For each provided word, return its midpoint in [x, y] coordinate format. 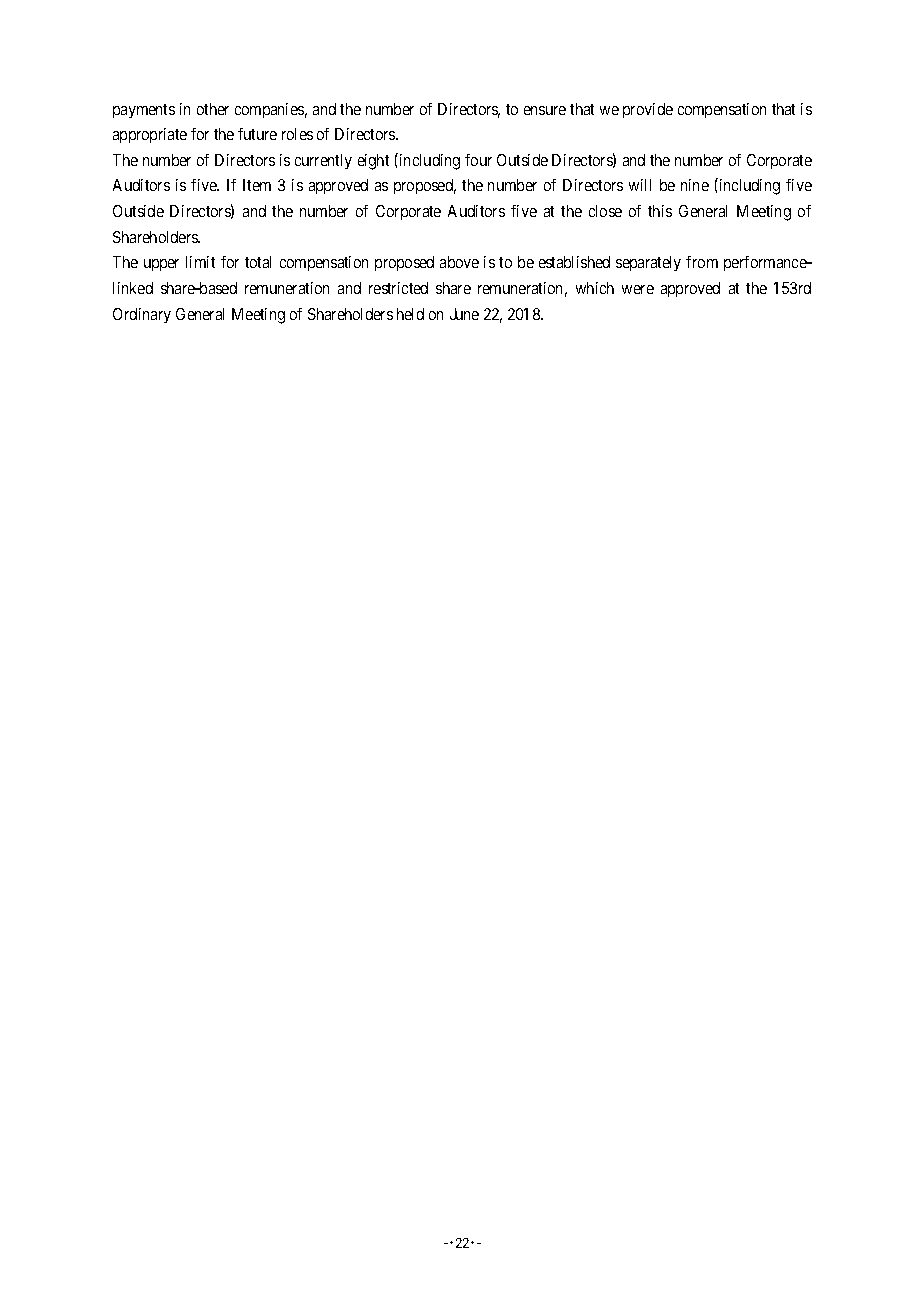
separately [648, 263]
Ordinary [142, 315]
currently [323, 161]
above [459, 262]
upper [161, 265]
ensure [545, 110]
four [478, 160]
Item [257, 185]
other [213, 109]
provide [648, 110]
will [640, 185]
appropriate [150, 135]
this [660, 211]
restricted [398, 288]
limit [200, 262]
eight [373, 162]
